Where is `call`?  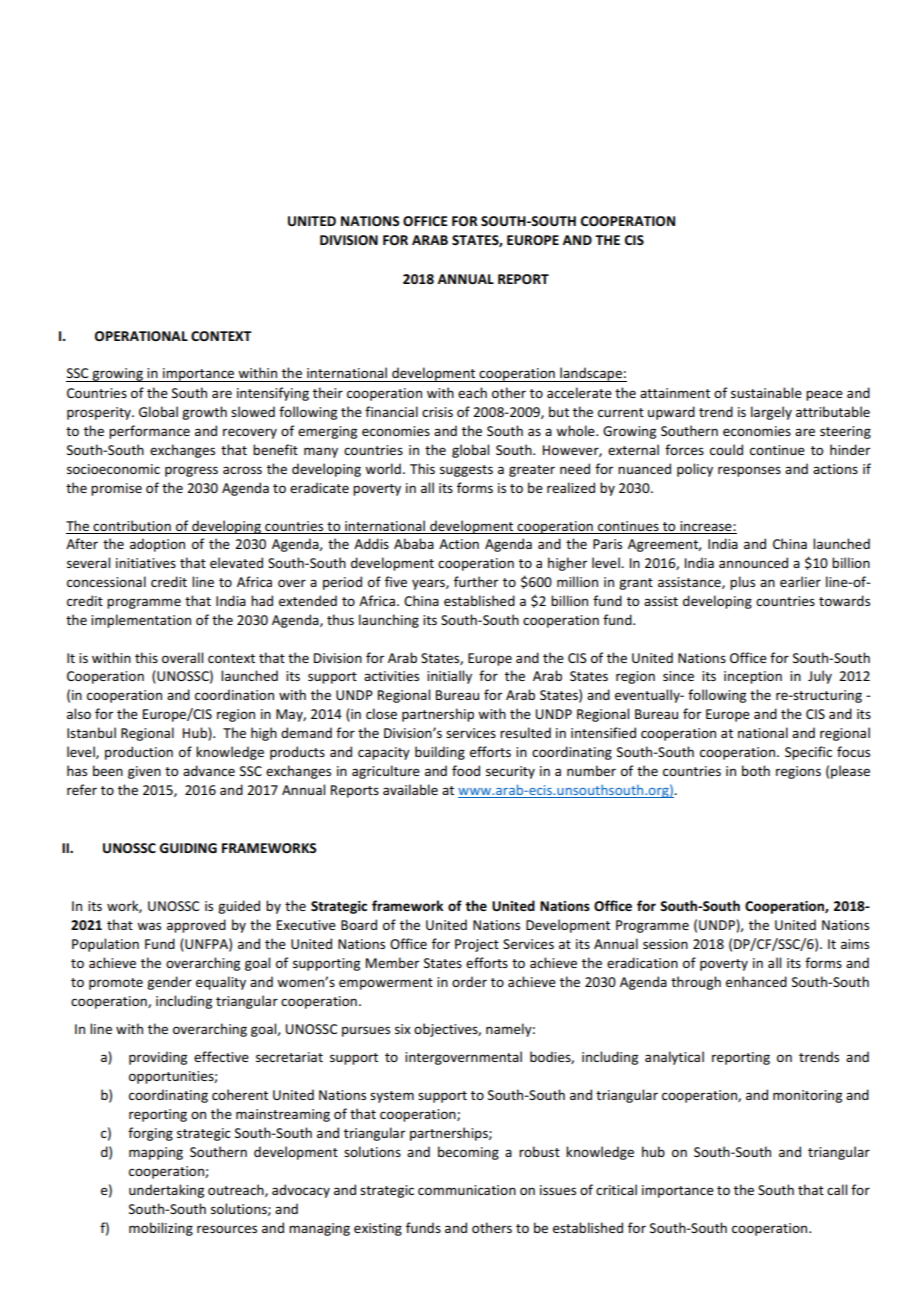
call is located at coordinates (837, 1189).
